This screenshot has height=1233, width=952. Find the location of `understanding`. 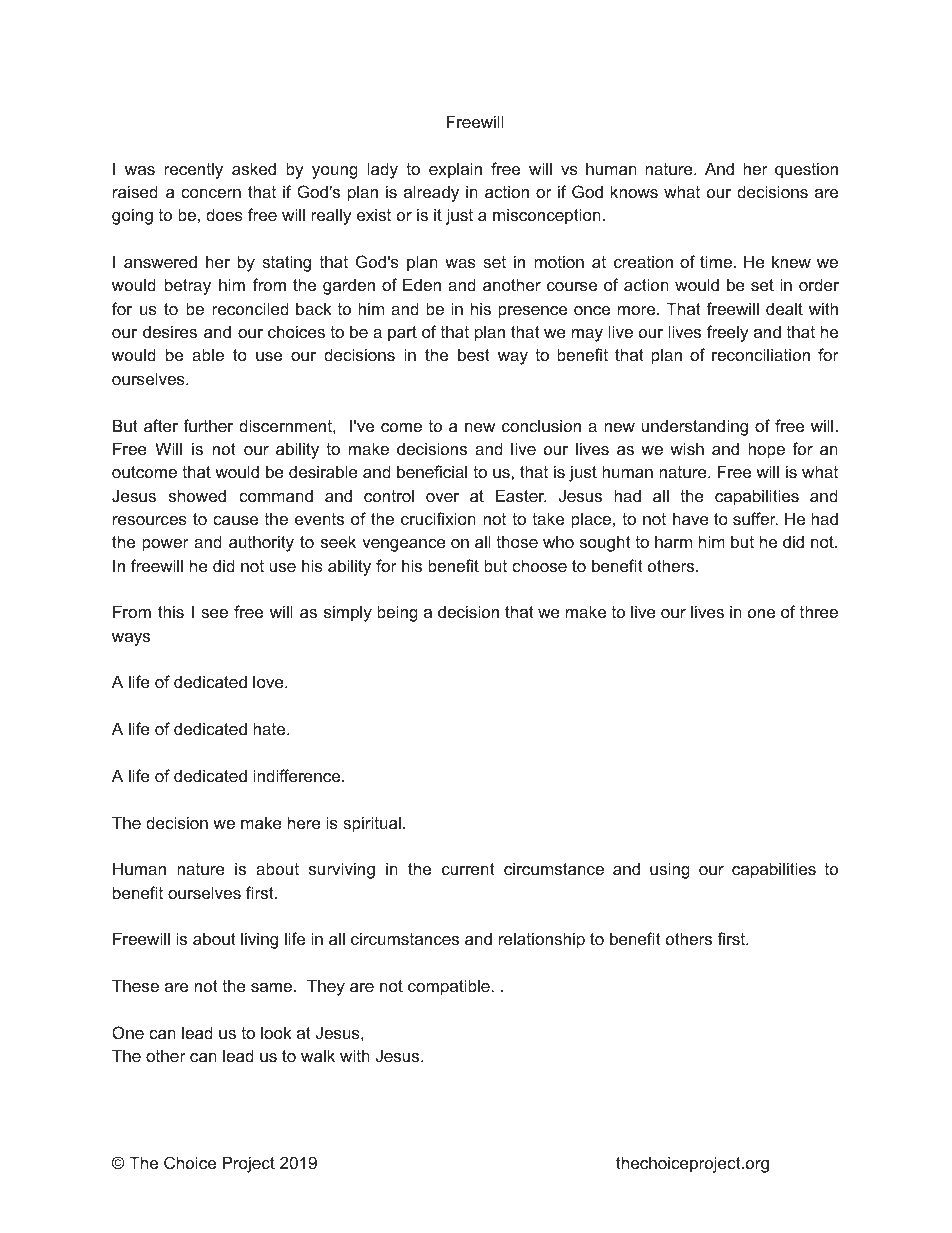

understanding is located at coordinates (695, 427).
